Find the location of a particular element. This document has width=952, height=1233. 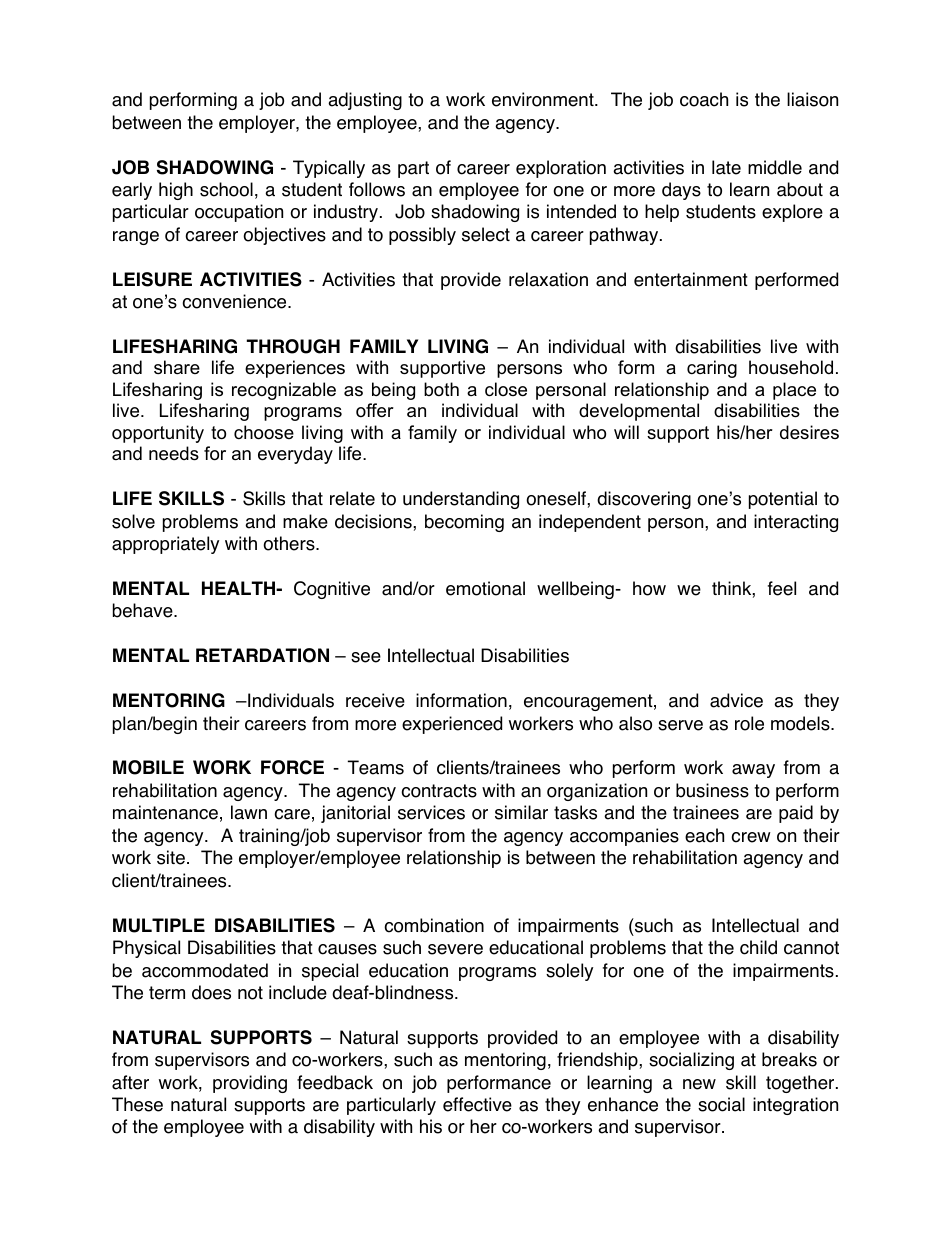

coach is located at coordinates (704, 99).
